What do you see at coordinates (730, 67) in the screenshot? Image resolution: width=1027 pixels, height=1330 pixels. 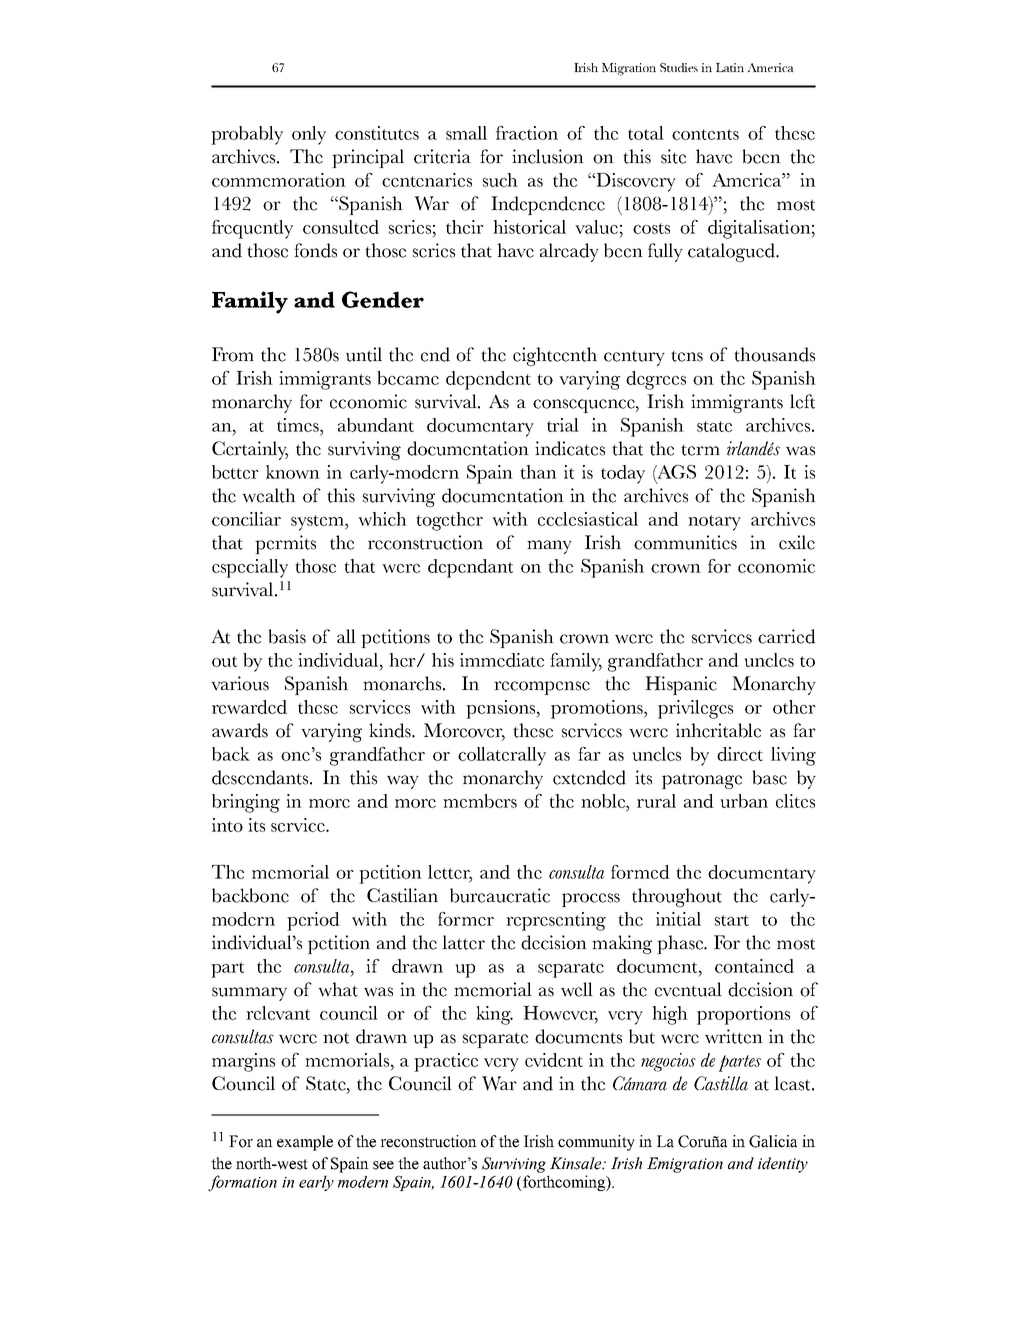 I see `Latin` at bounding box center [730, 67].
